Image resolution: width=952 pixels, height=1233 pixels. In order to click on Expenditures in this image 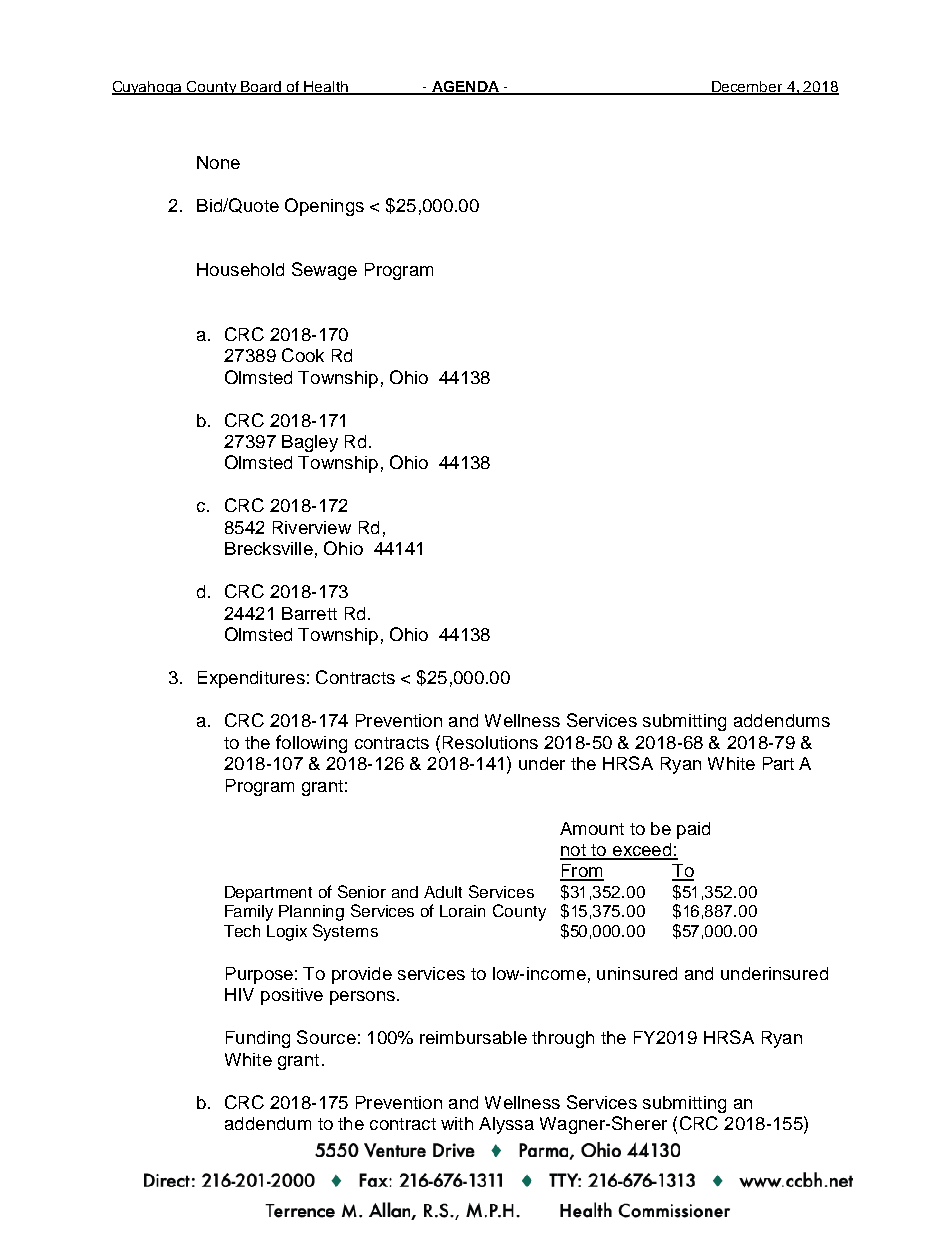, I will do `click(251, 679)`.
